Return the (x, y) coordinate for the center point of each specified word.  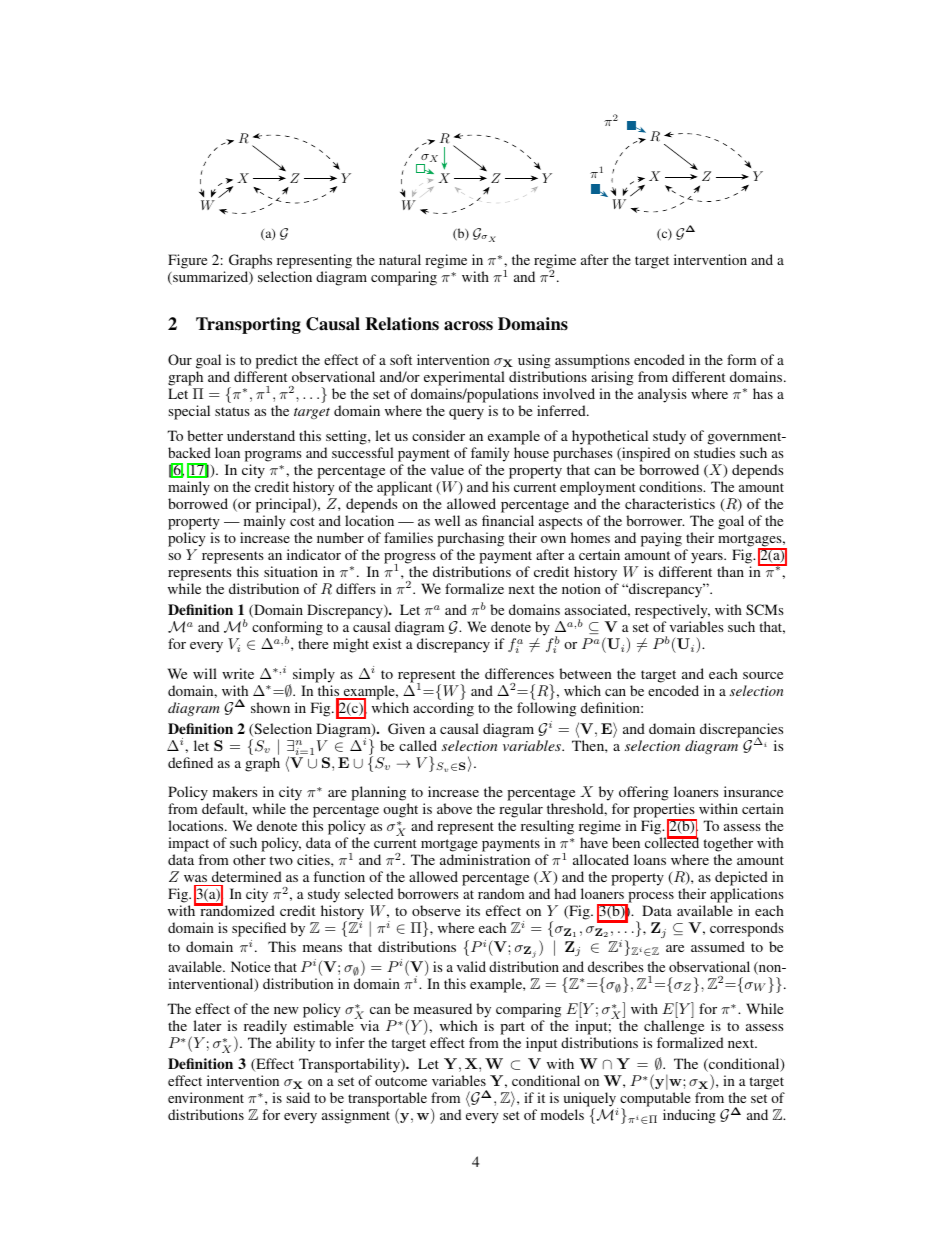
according (443, 709)
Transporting (248, 325)
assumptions (592, 361)
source (763, 675)
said (298, 1097)
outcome (401, 1081)
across (468, 326)
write (238, 673)
